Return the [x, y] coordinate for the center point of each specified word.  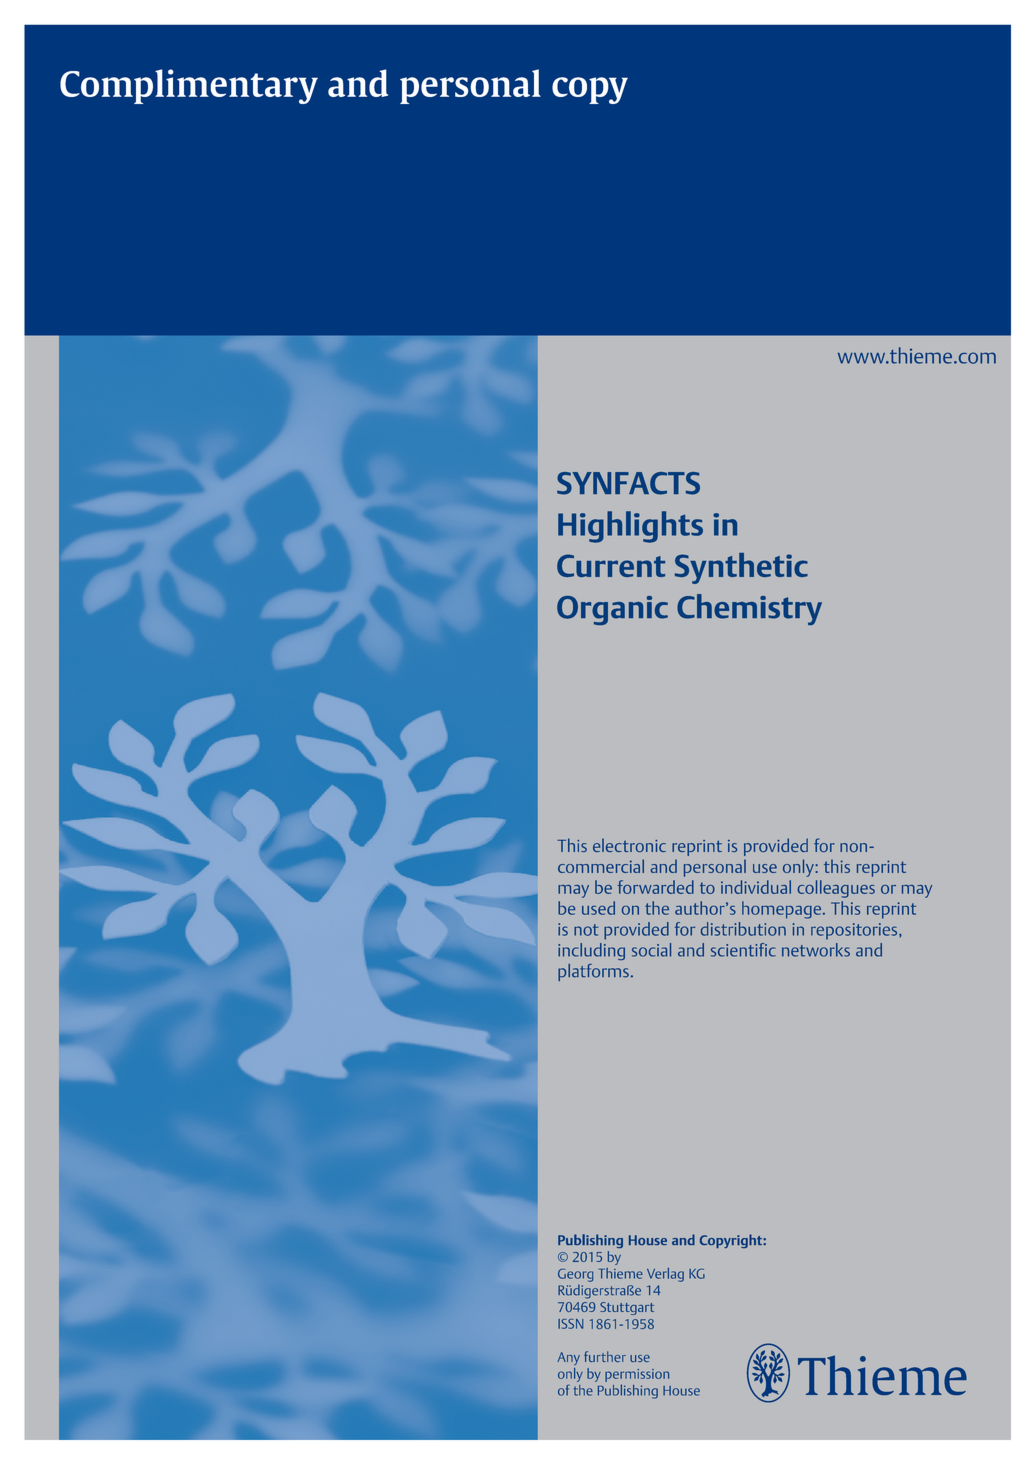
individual [756, 887]
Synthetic [741, 568]
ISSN [570, 1324]
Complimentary [189, 86]
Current [611, 565]
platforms [593, 972]
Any [568, 1358]
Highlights [630, 527]
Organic [612, 610]
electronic [629, 845]
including [591, 951]
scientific [743, 950]
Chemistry [749, 609]
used [598, 908]
